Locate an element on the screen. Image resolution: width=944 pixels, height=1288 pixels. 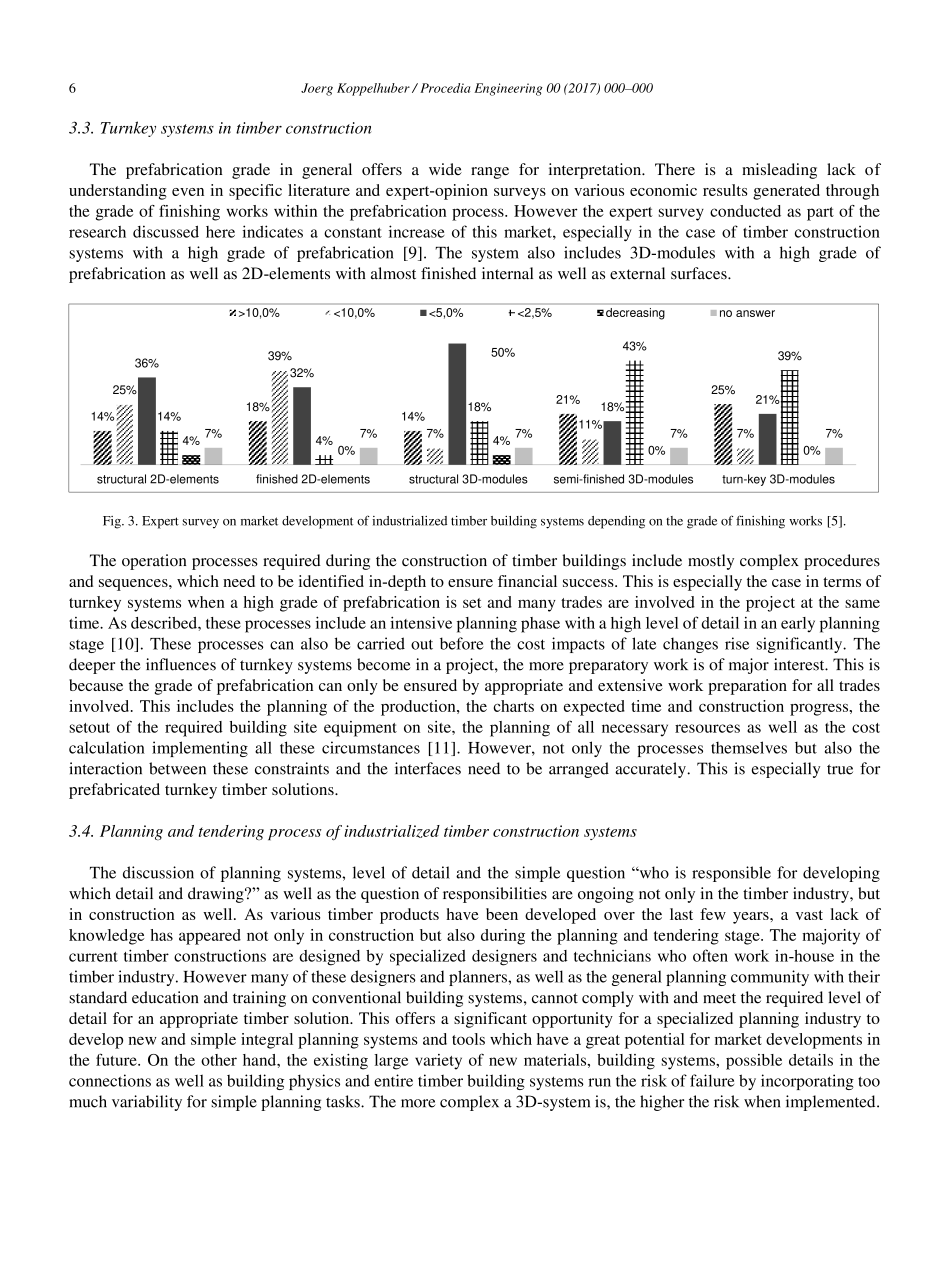
misleading is located at coordinates (779, 171).
